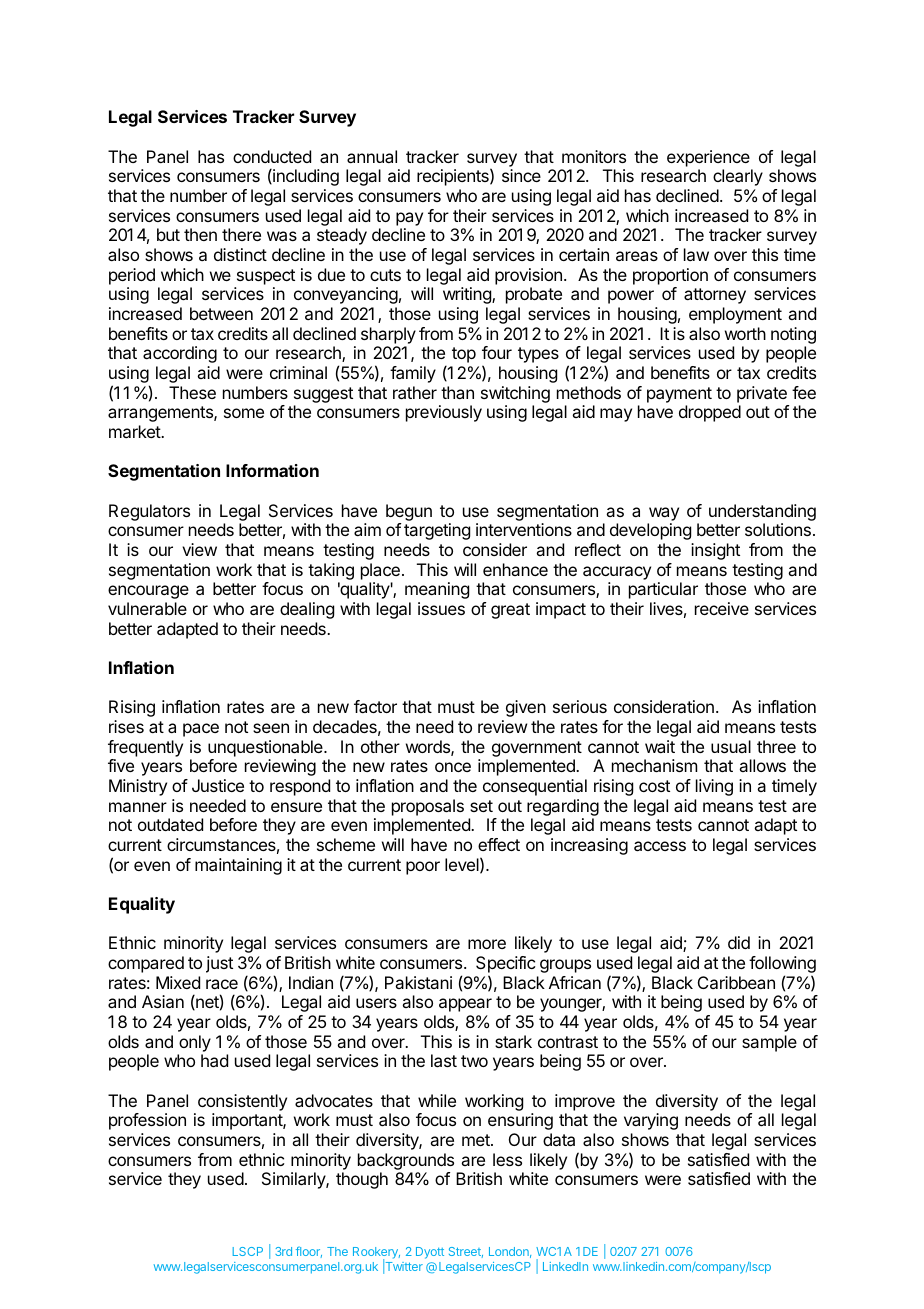 This screenshot has width=924, height=1309. Describe the element at coordinates (201, 730) in the screenshot. I see `pace` at that location.
